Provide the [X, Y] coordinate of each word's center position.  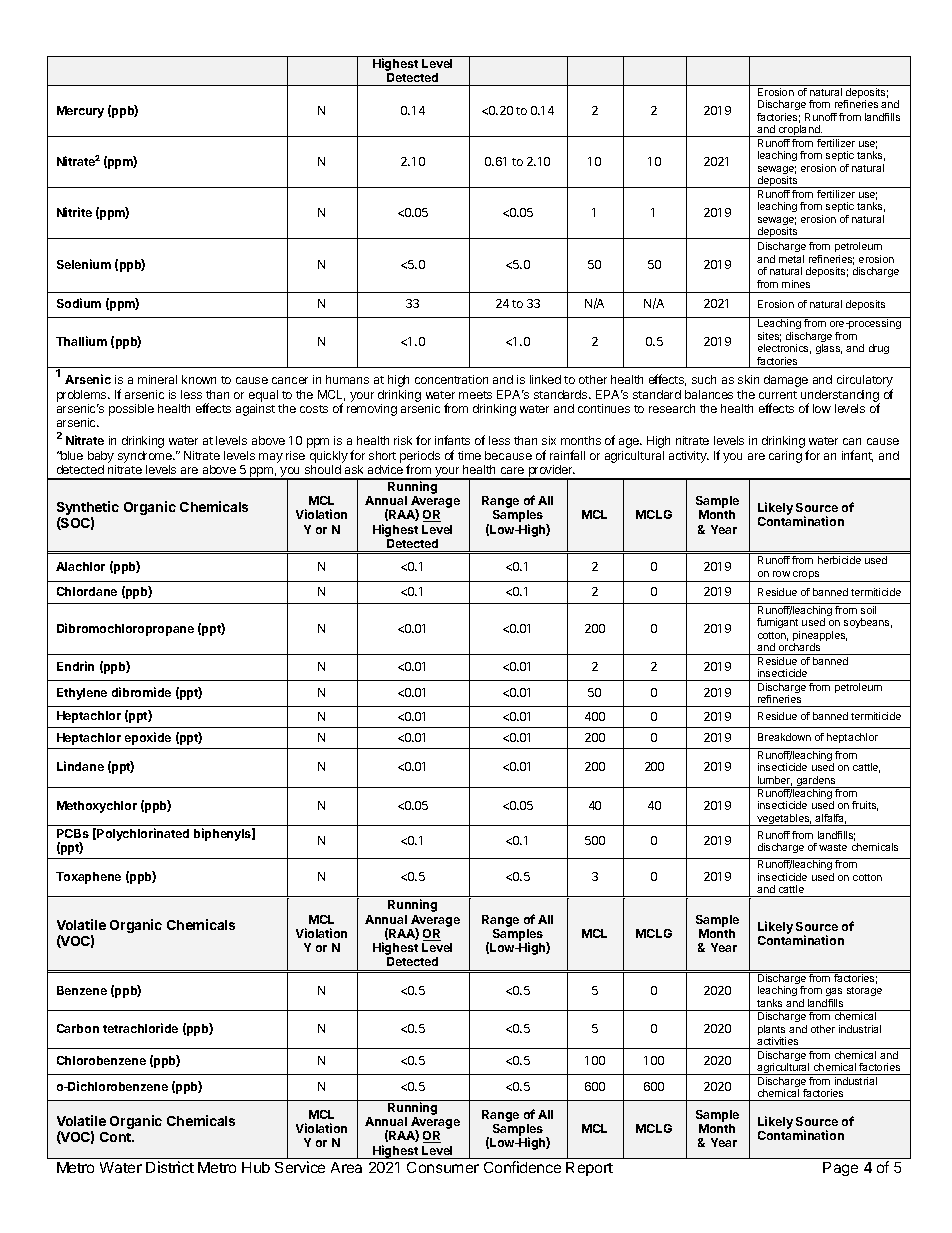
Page [840, 1169]
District [170, 1167]
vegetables [783, 820]
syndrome [146, 457]
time [469, 455]
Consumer [443, 1167]
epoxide [148, 738]
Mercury [80, 112]
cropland [799, 131]
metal [791, 259]
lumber [775, 781]
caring [785, 457]
